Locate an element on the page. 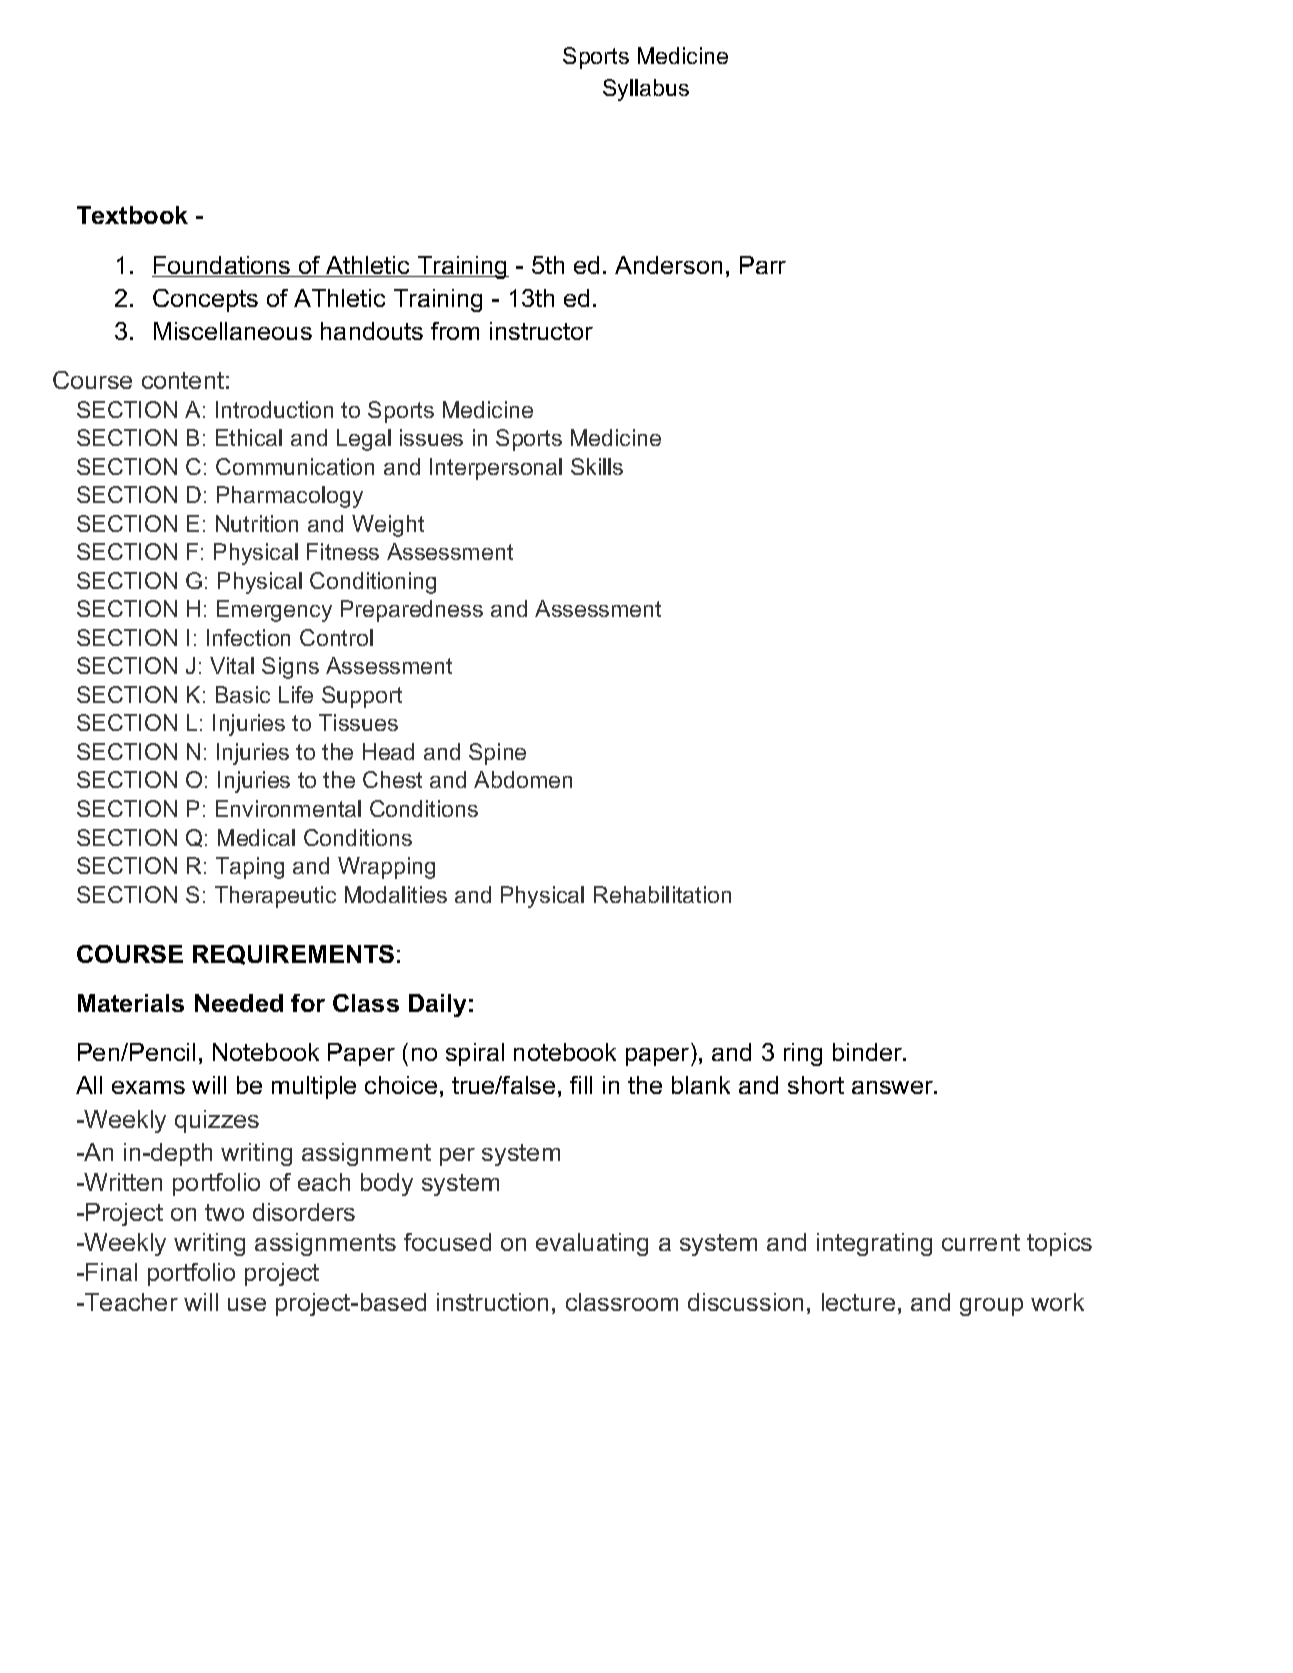 The width and height of the document is (1293, 1673). Syllabus is located at coordinates (646, 90).
